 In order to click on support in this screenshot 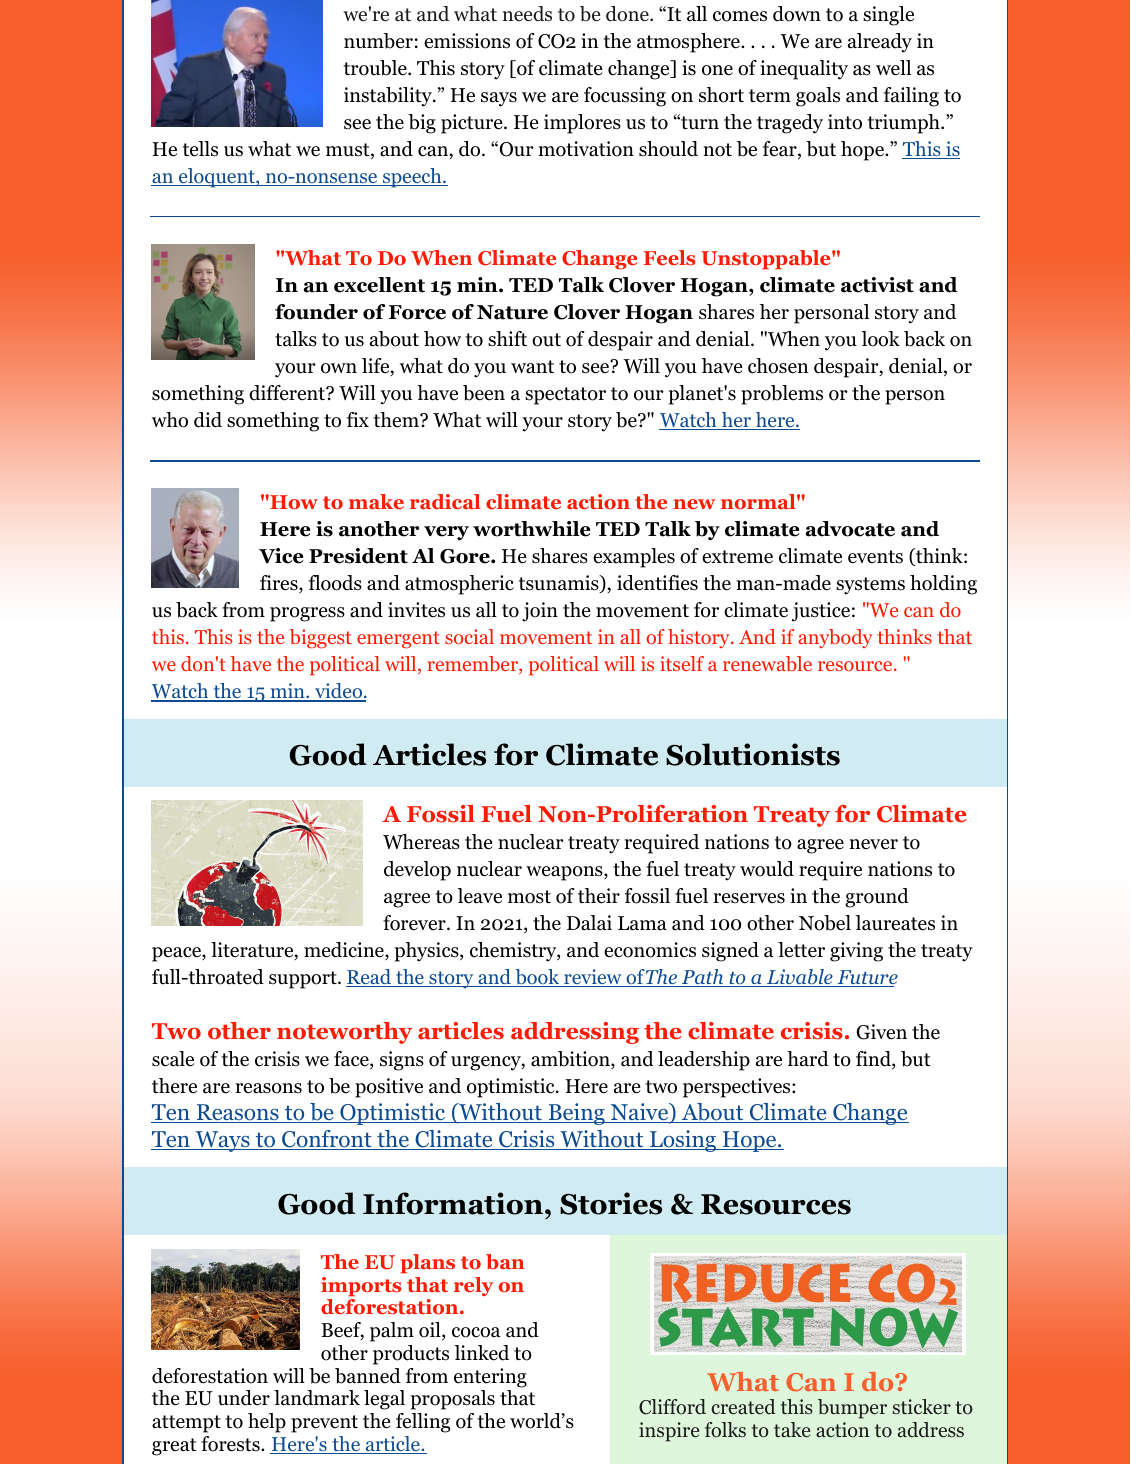, I will do `click(304, 980)`.
